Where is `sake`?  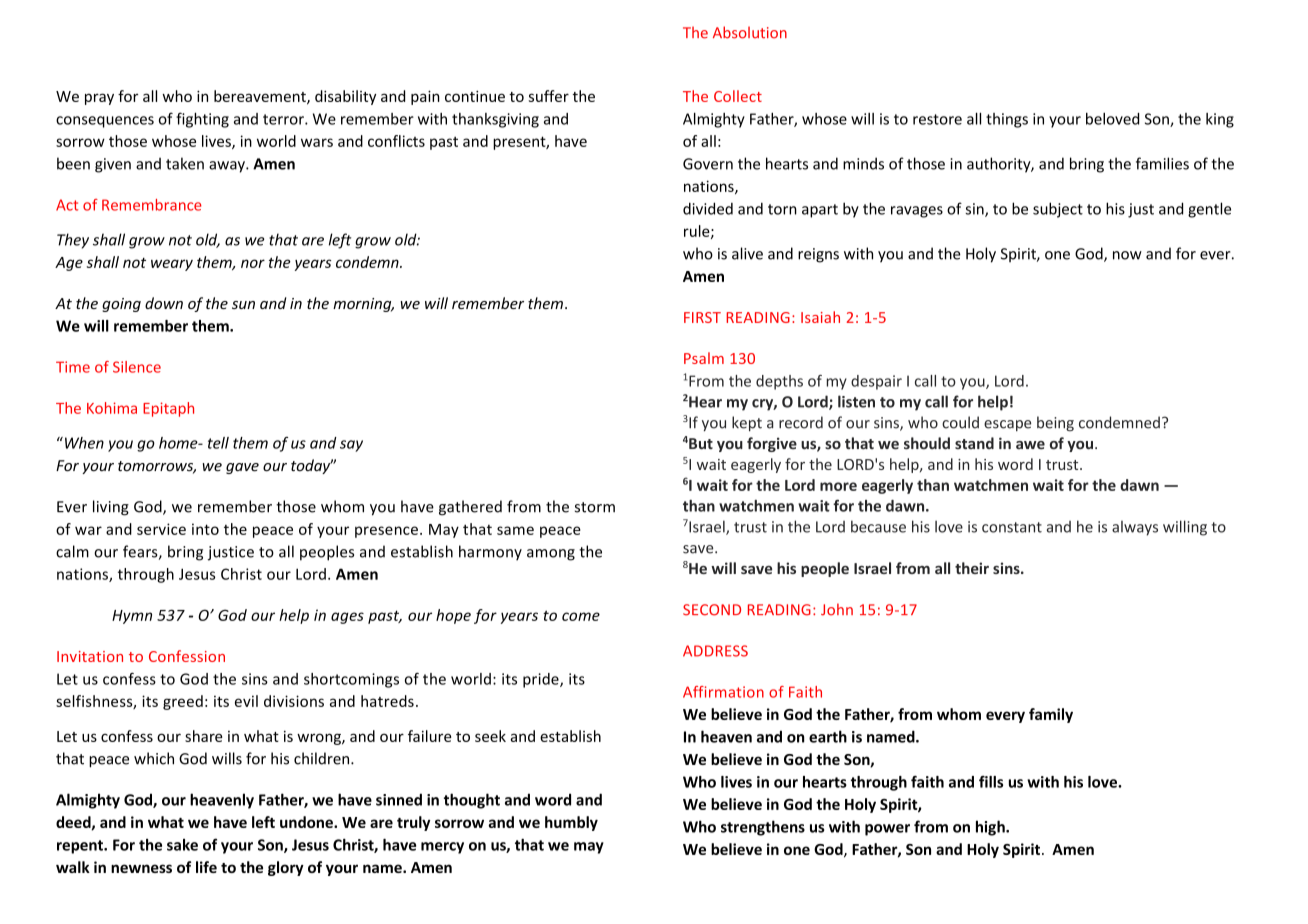 sake is located at coordinates (182, 845).
